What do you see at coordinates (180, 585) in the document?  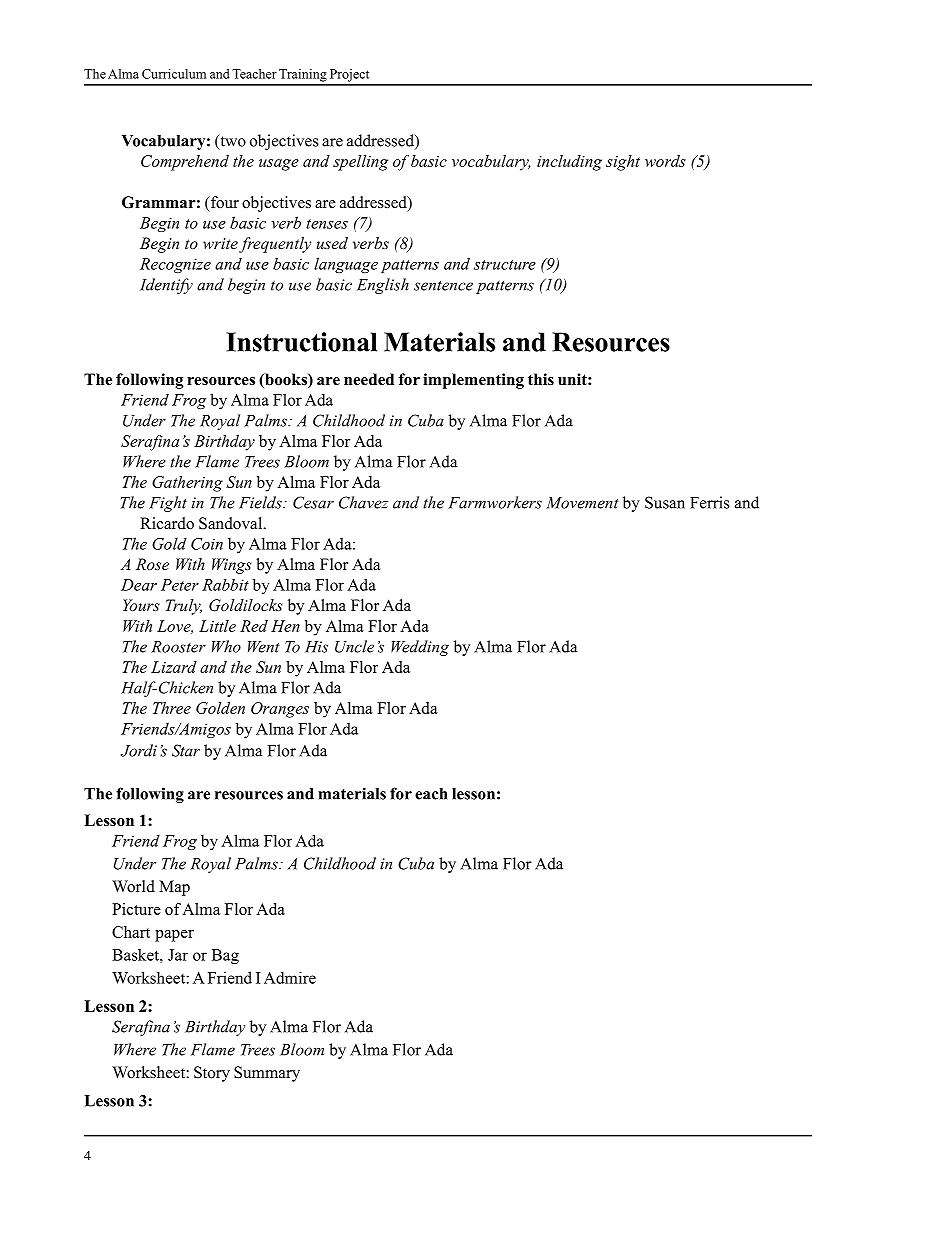 I see `Peter` at bounding box center [180, 585].
